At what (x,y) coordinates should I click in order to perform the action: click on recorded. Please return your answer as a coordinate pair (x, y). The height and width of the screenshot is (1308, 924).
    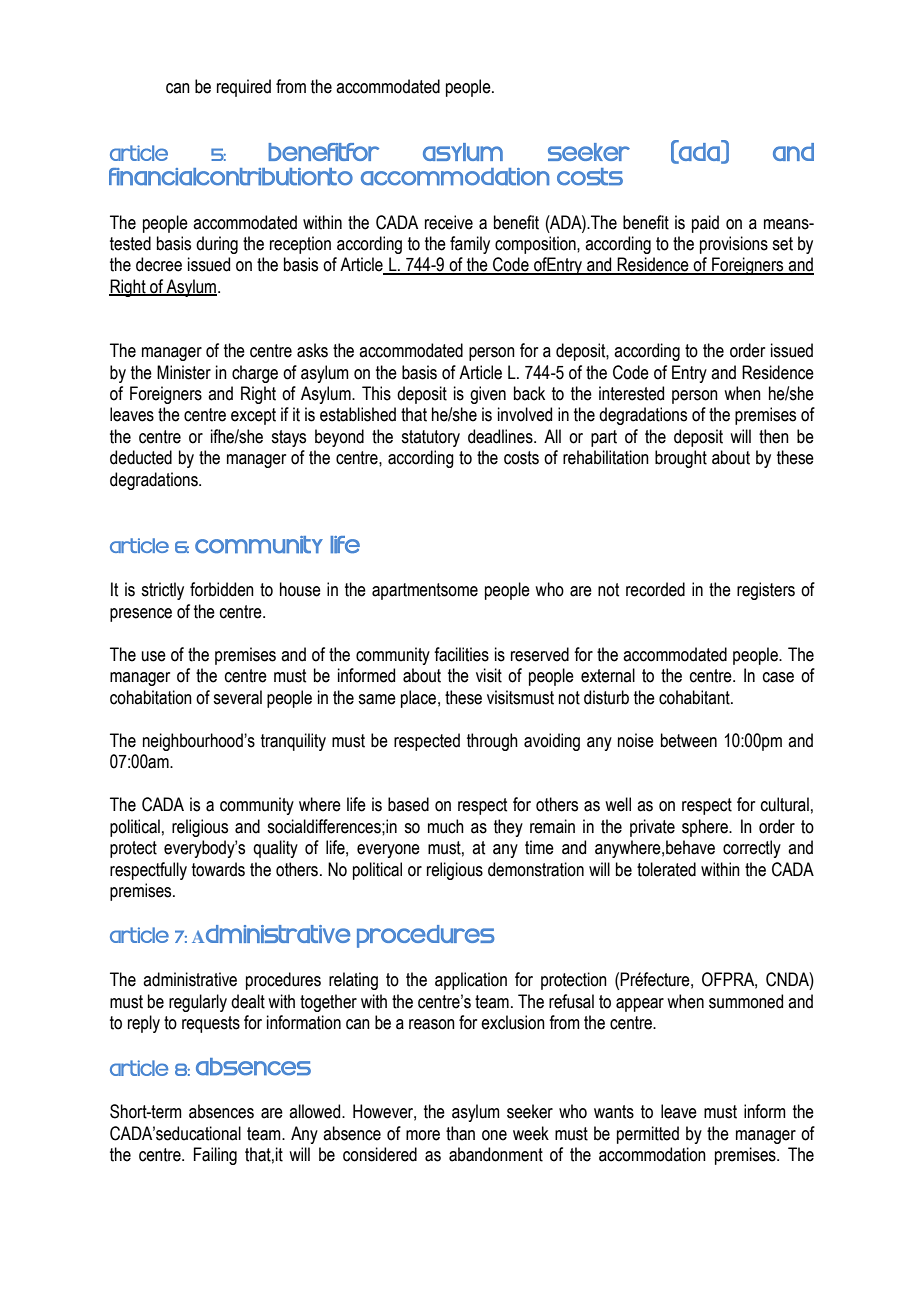
    Looking at the image, I should click on (655, 589).
